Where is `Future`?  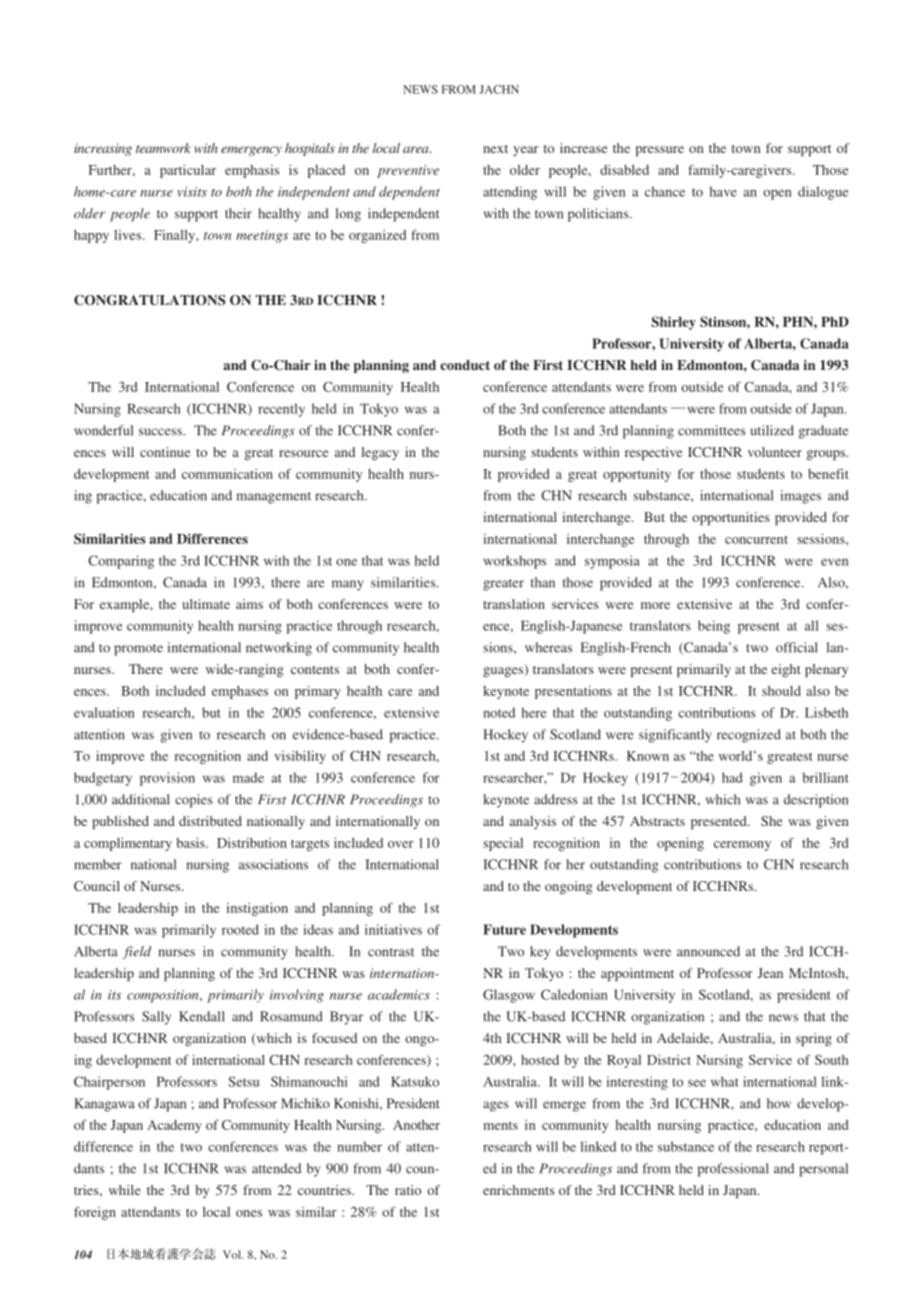 Future is located at coordinates (504, 929).
